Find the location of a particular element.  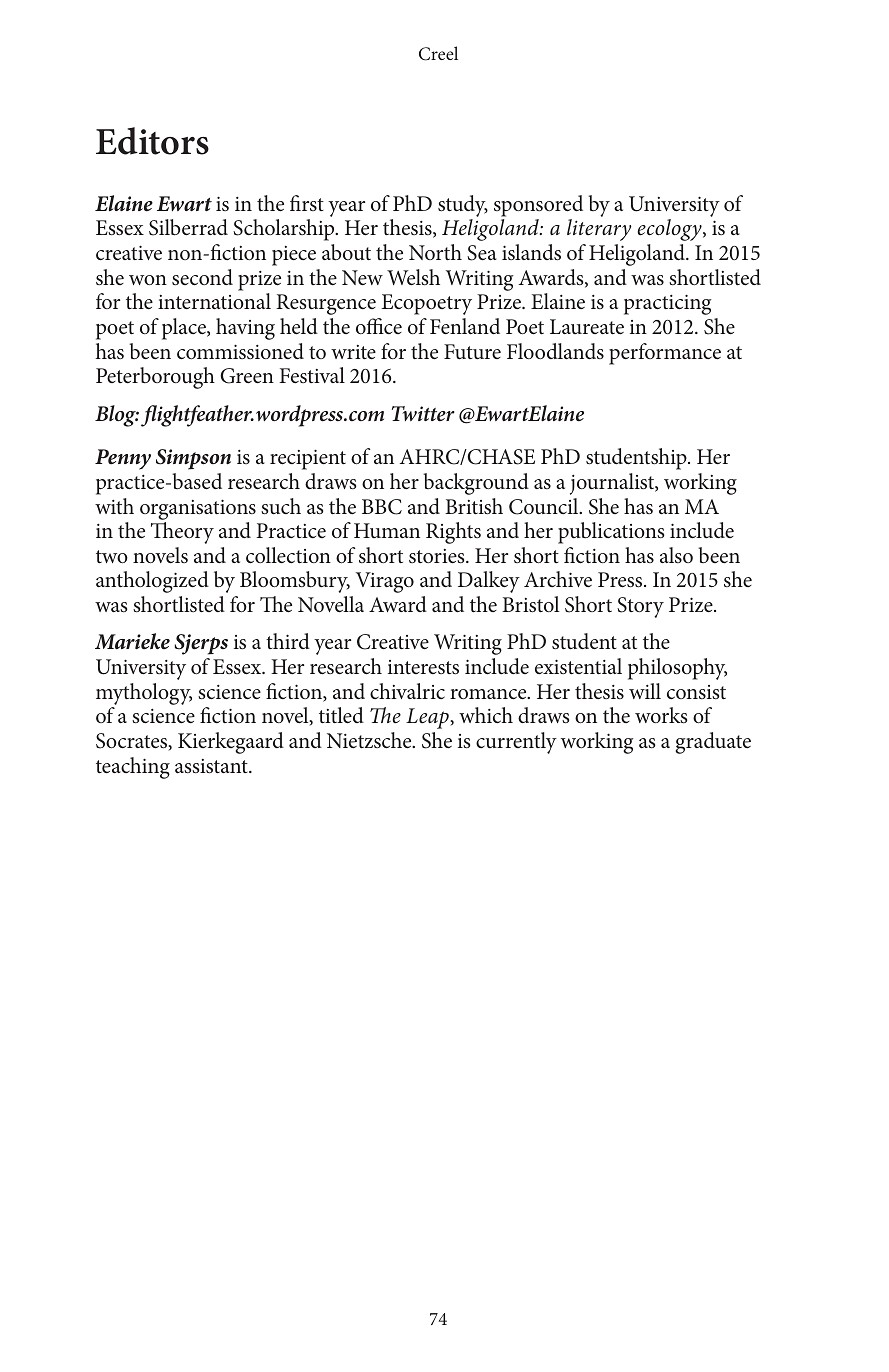

Editors is located at coordinates (152, 141).
